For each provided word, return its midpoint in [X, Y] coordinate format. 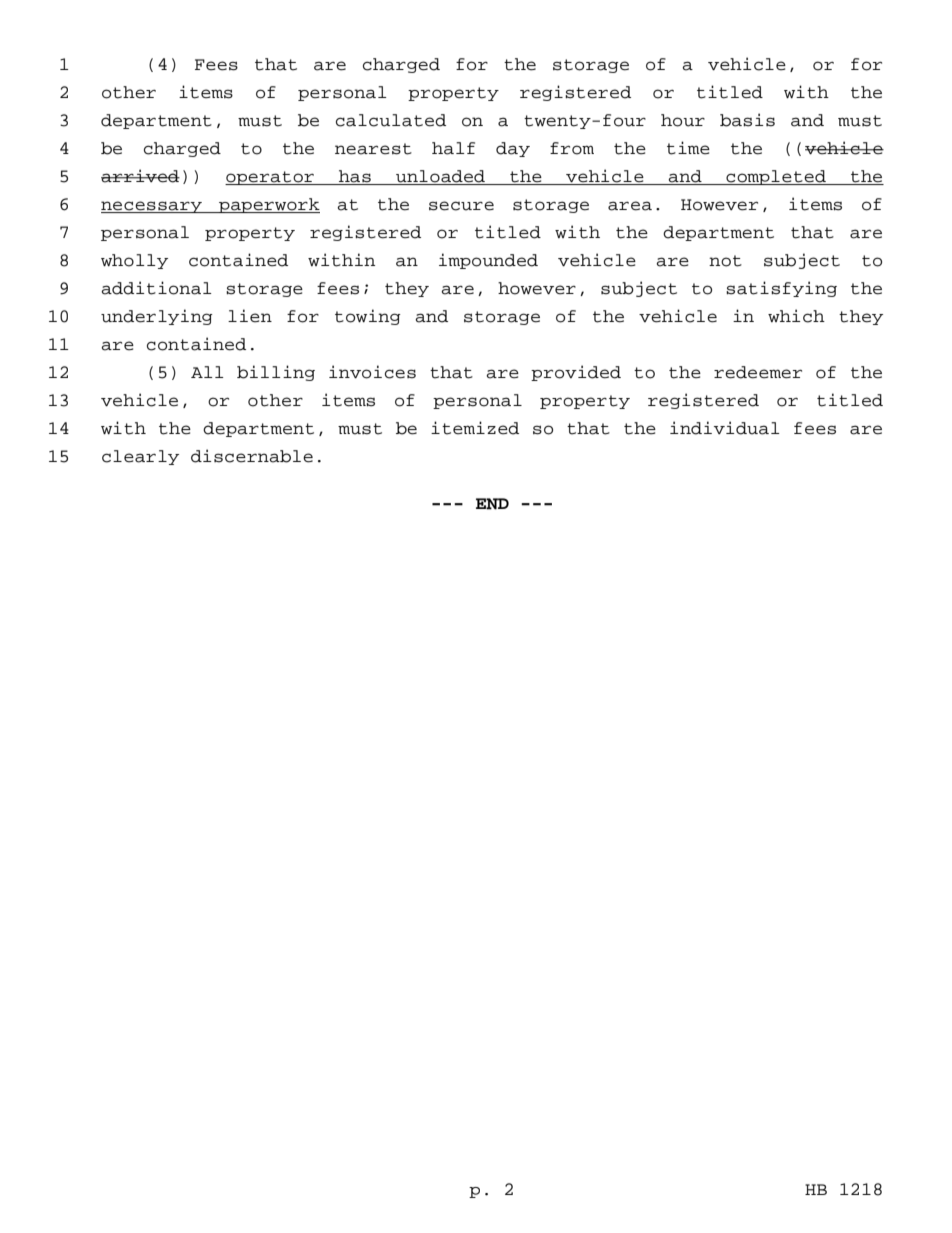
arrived [140, 176]
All [207, 372]
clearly [140, 457]
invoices [372, 372]
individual [725, 428]
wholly [134, 261]
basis [747, 120]
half [453, 148]
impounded [488, 261]
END [492, 504]
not [725, 261]
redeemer [758, 372]
